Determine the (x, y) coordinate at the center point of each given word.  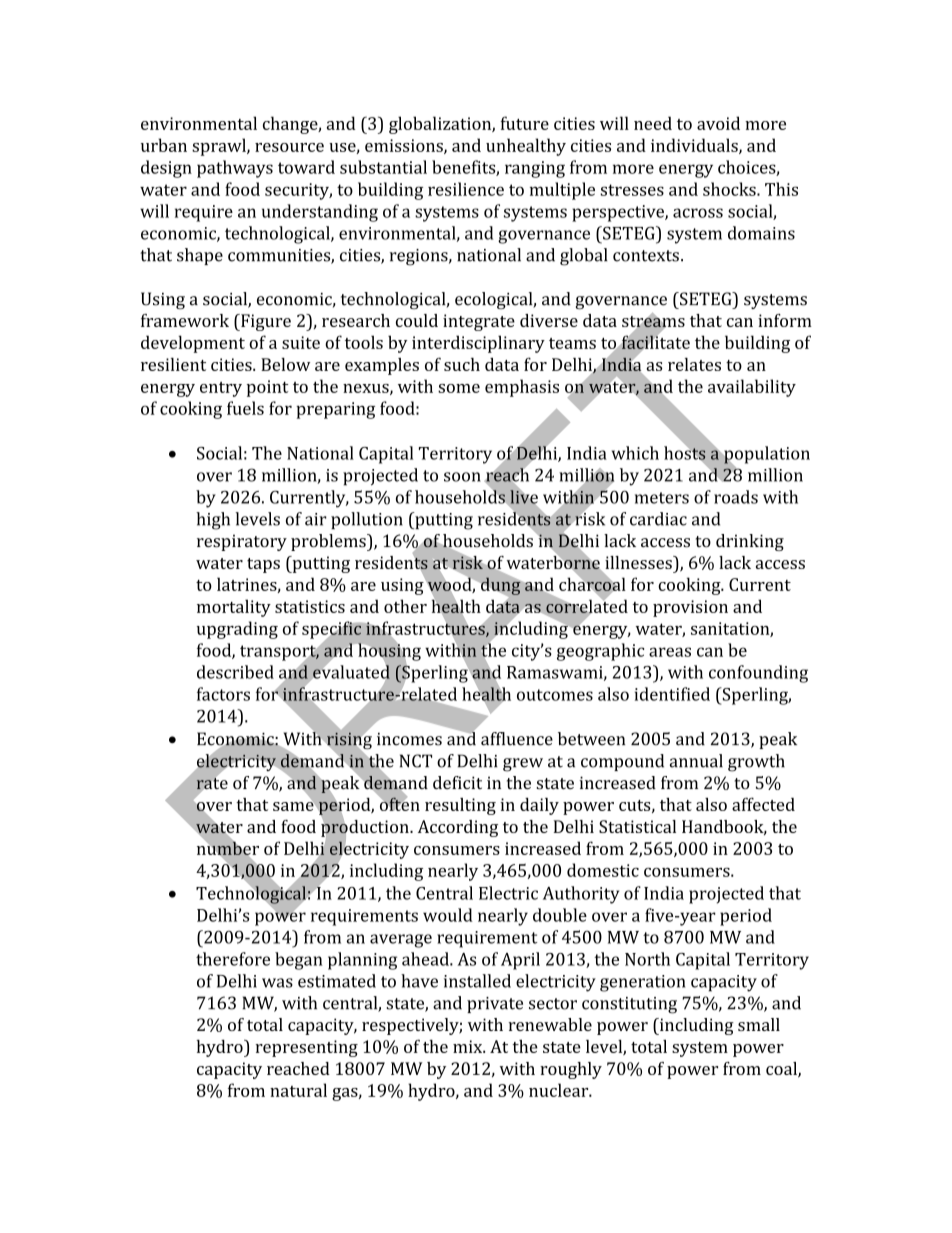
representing (306, 1048)
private (495, 1005)
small (759, 1024)
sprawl (220, 147)
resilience (466, 189)
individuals (695, 146)
